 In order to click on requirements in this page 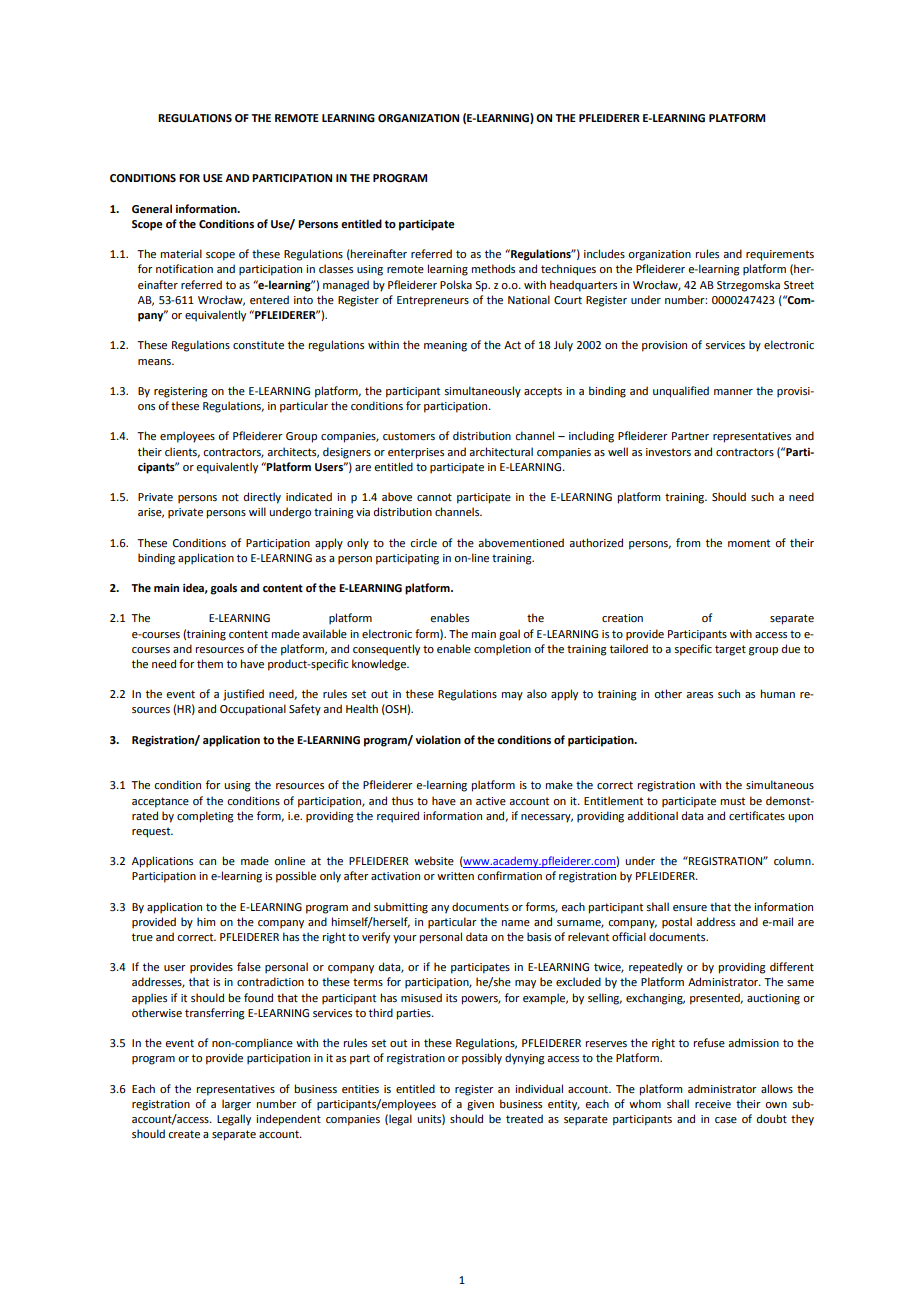, I will do `click(780, 255)`.
